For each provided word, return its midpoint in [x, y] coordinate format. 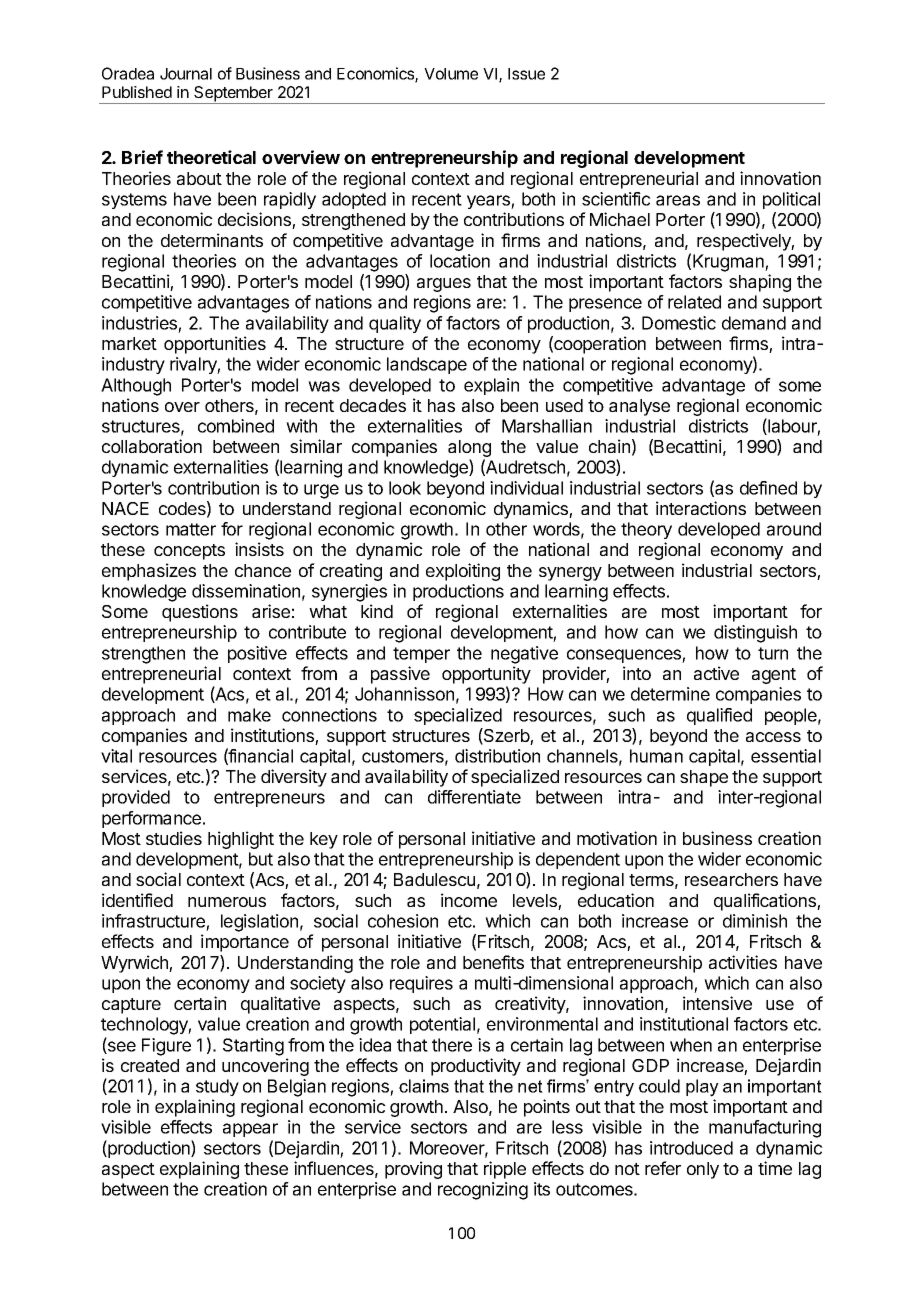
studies [174, 838]
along [469, 450]
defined [768, 488]
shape [704, 778]
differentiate [474, 797]
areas [678, 200]
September [233, 95]
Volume [451, 74]
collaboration [152, 446]
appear [250, 1130]
